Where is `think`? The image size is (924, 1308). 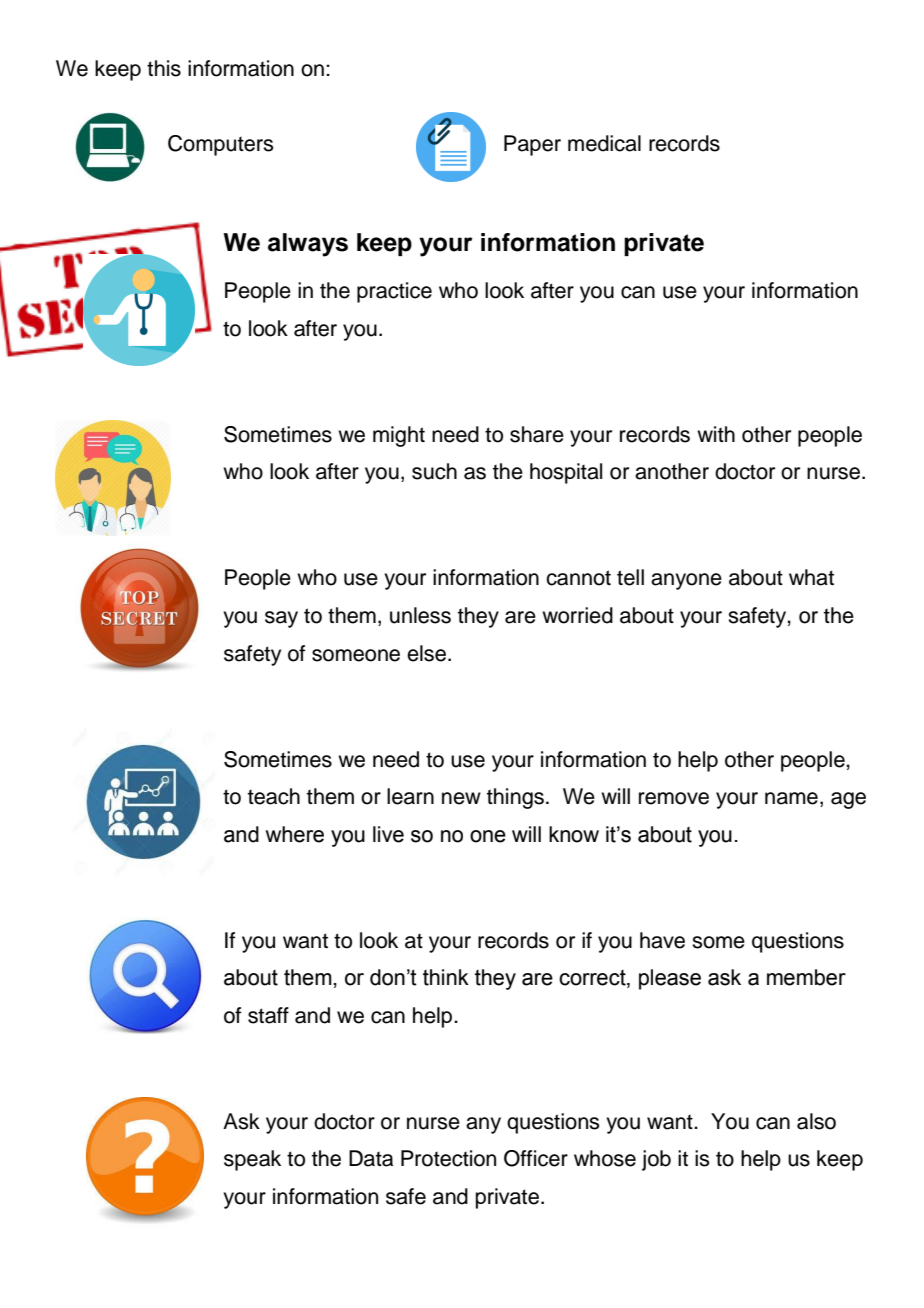 think is located at coordinates (446, 977).
